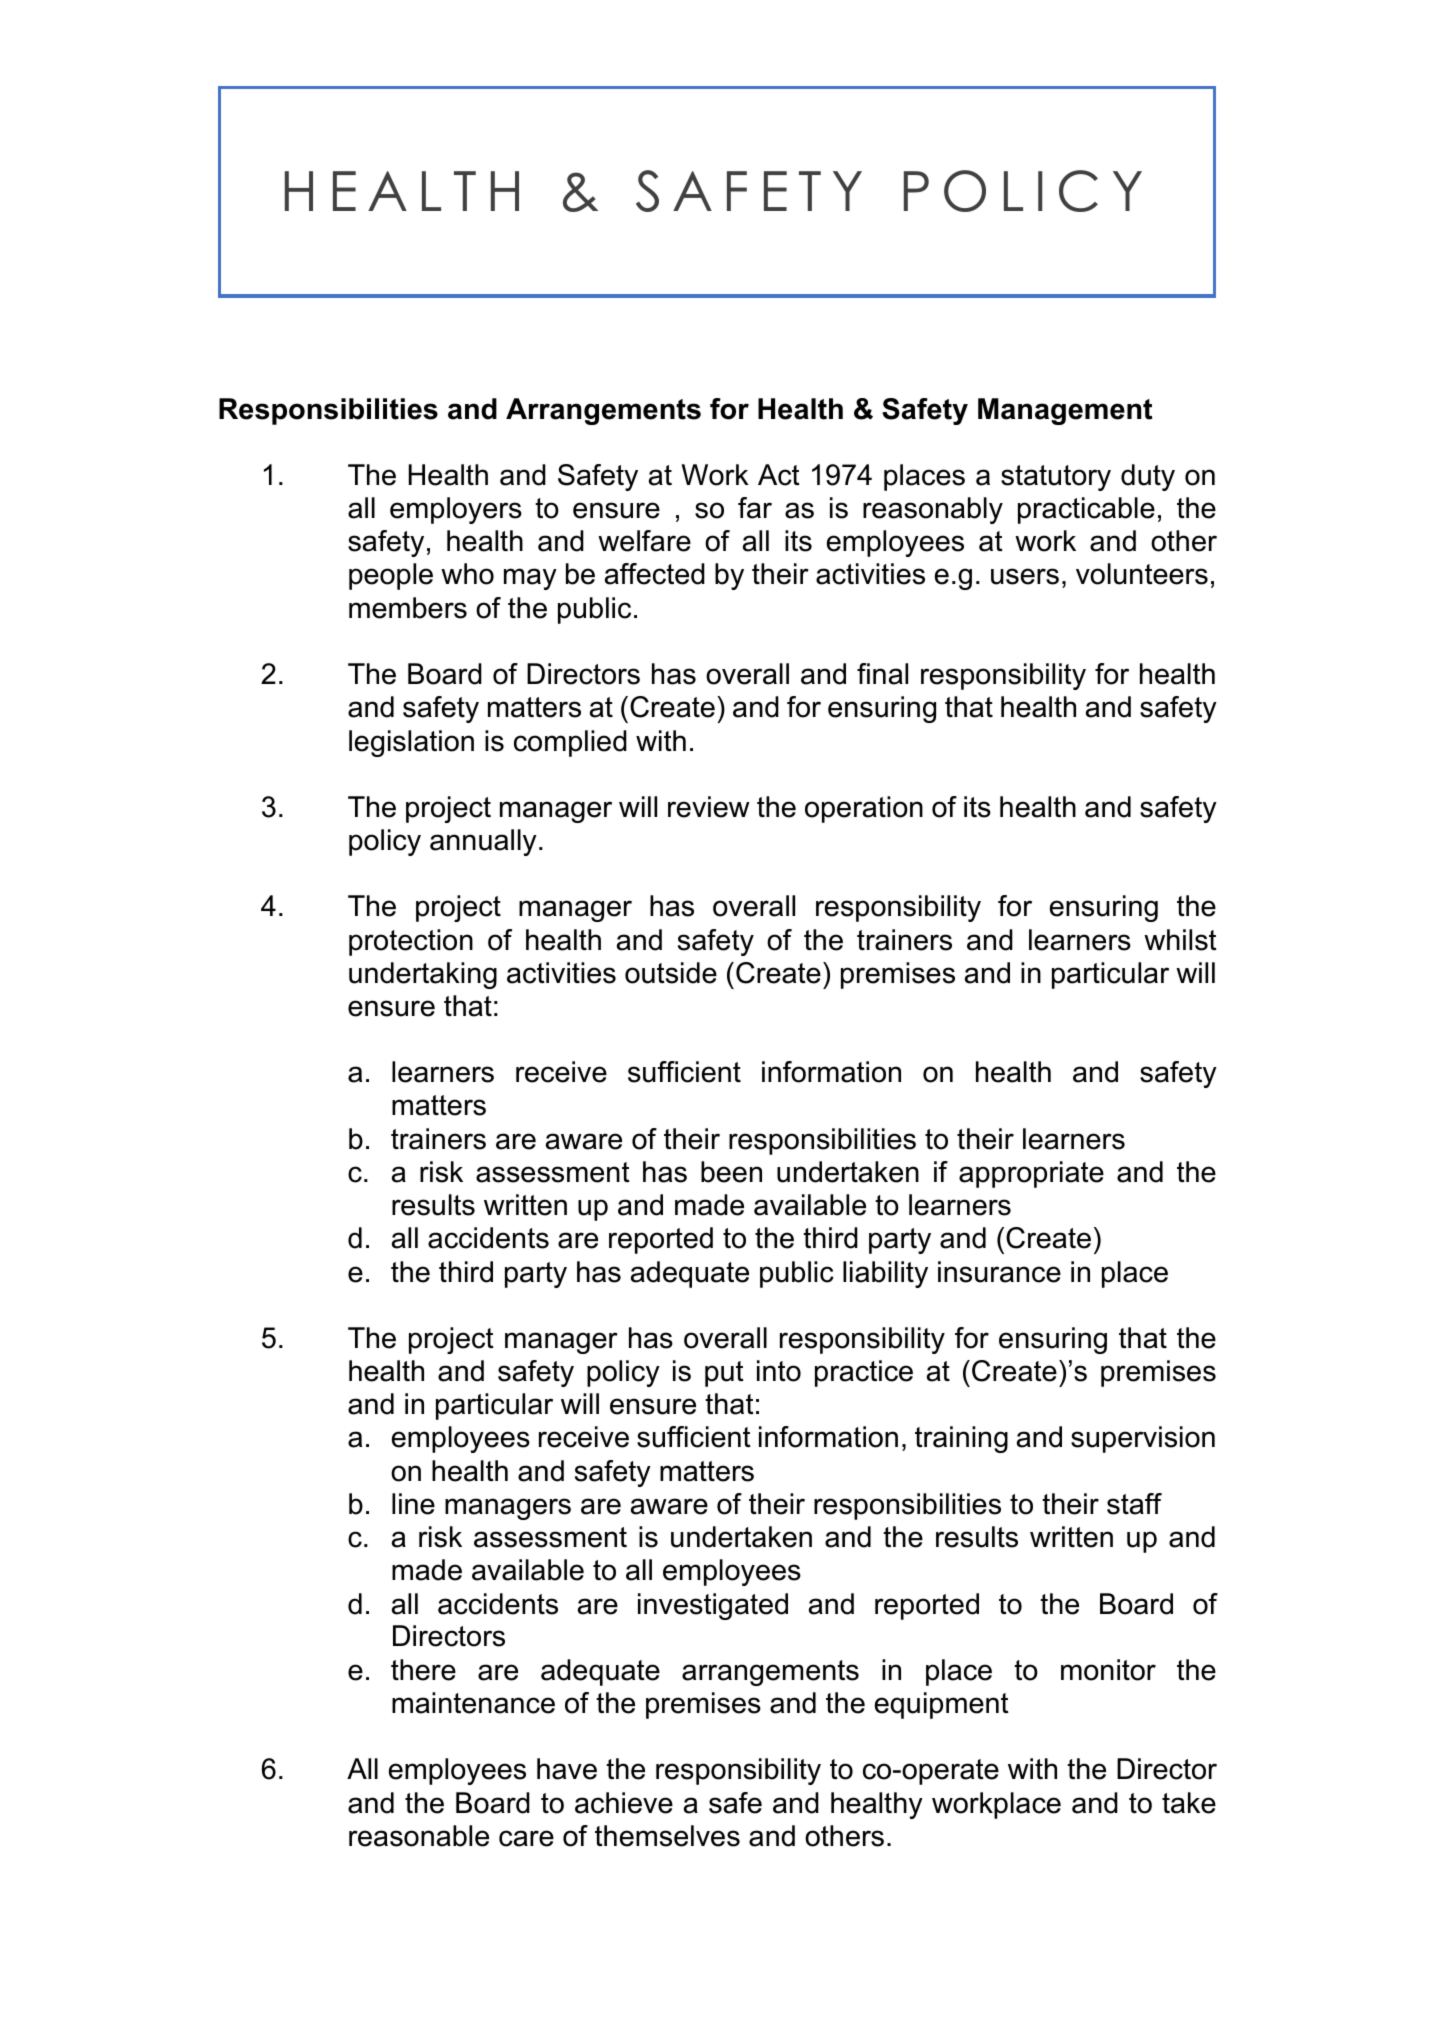  Describe the element at coordinates (1143, 1439) in the image. I see `supervision` at that location.
